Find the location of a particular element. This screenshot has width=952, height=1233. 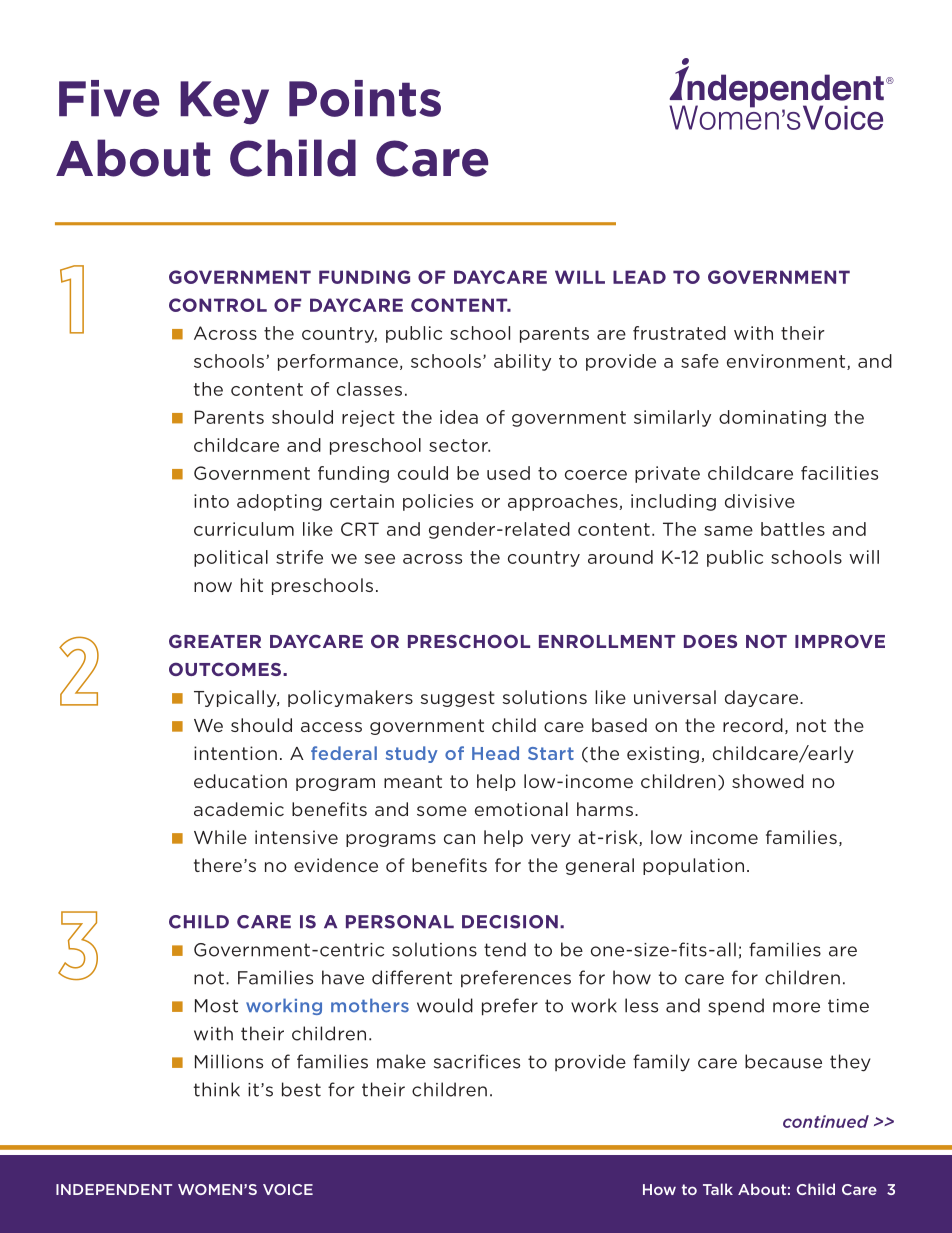

political is located at coordinates (231, 558).
